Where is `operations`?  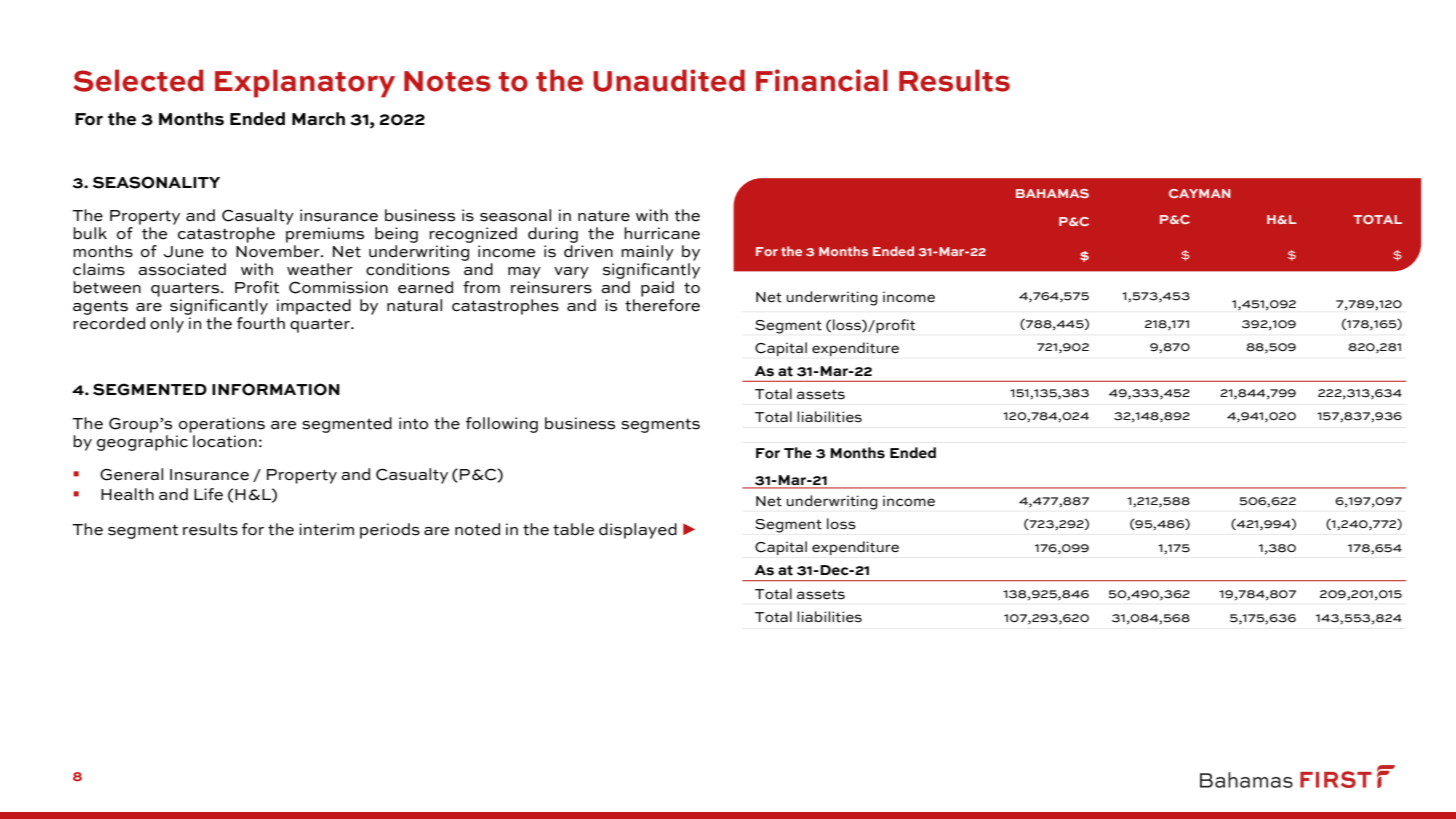 operations is located at coordinates (222, 425).
